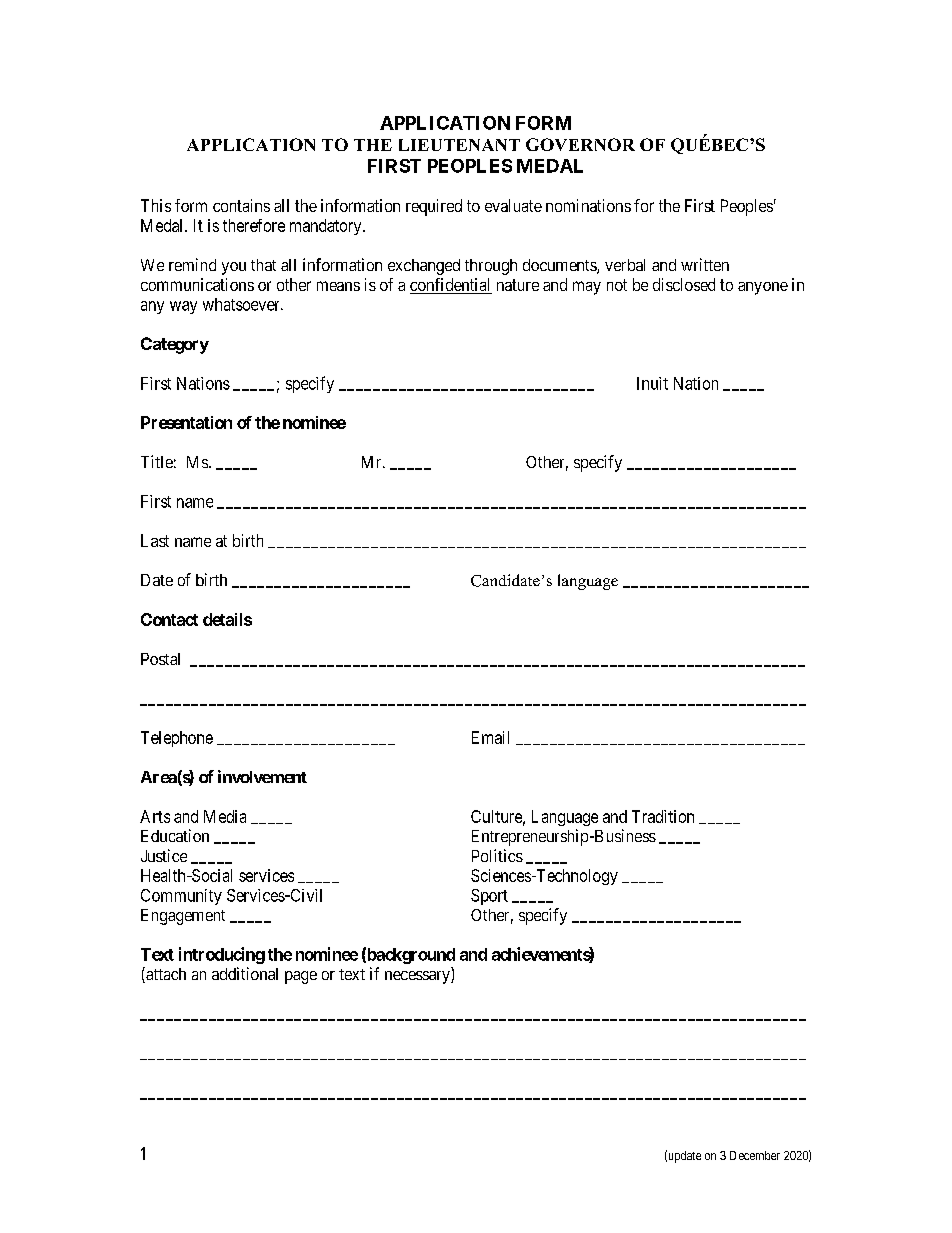 This image has height=1233, width=952. Describe the element at coordinates (418, 977) in the image. I see `necessary` at that location.
